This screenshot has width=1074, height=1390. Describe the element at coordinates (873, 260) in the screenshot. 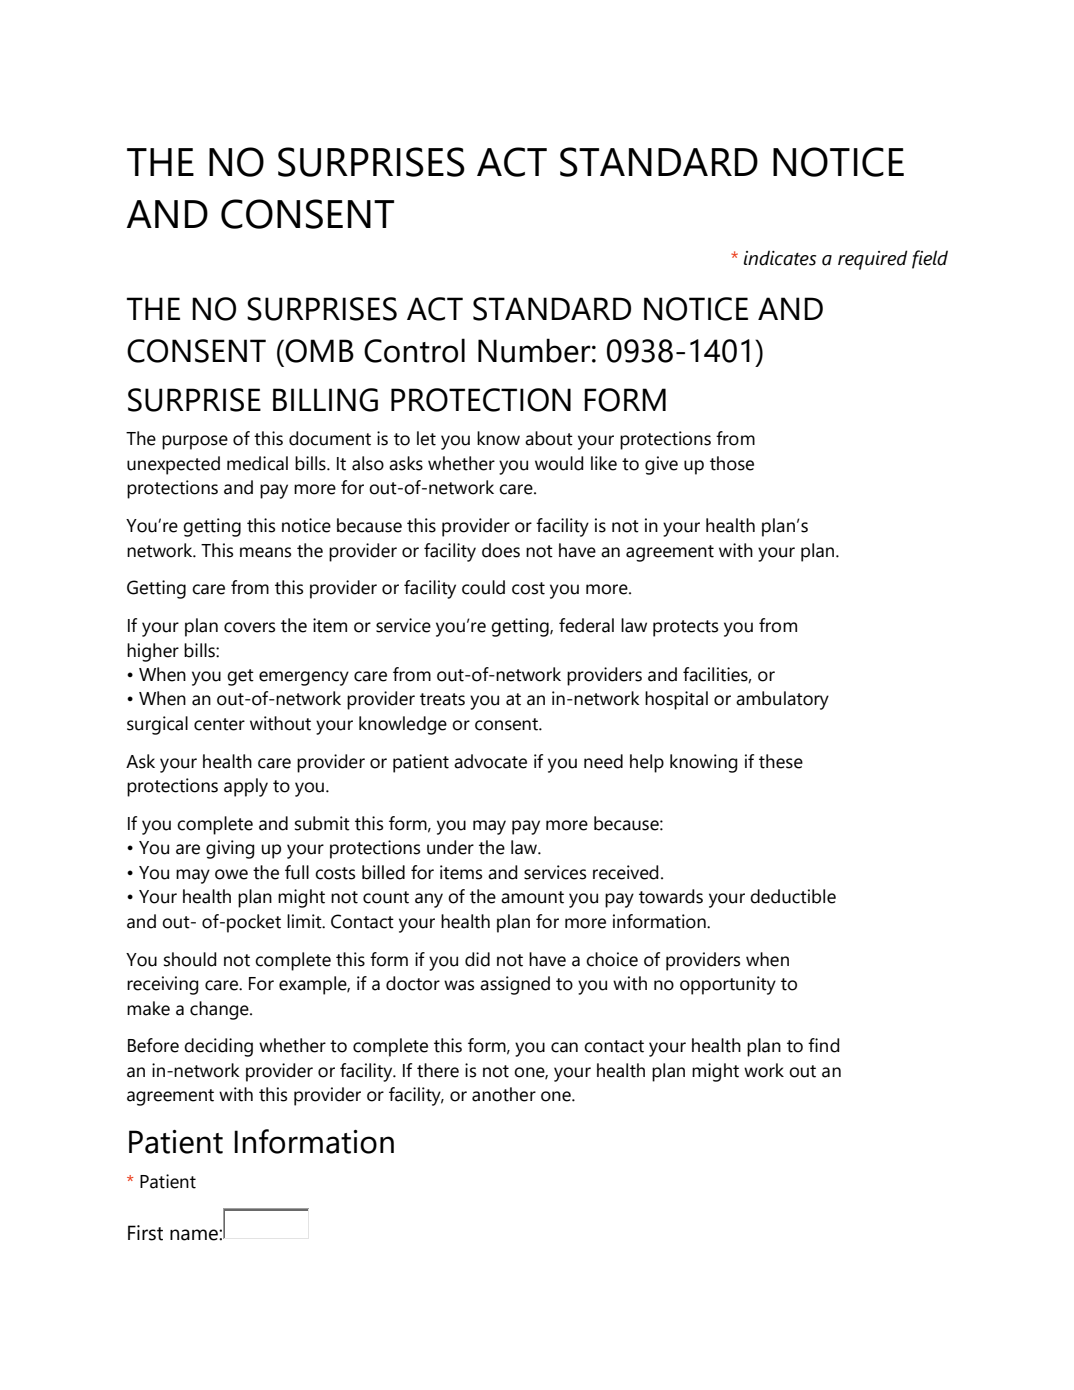

I see `required` at that location.
